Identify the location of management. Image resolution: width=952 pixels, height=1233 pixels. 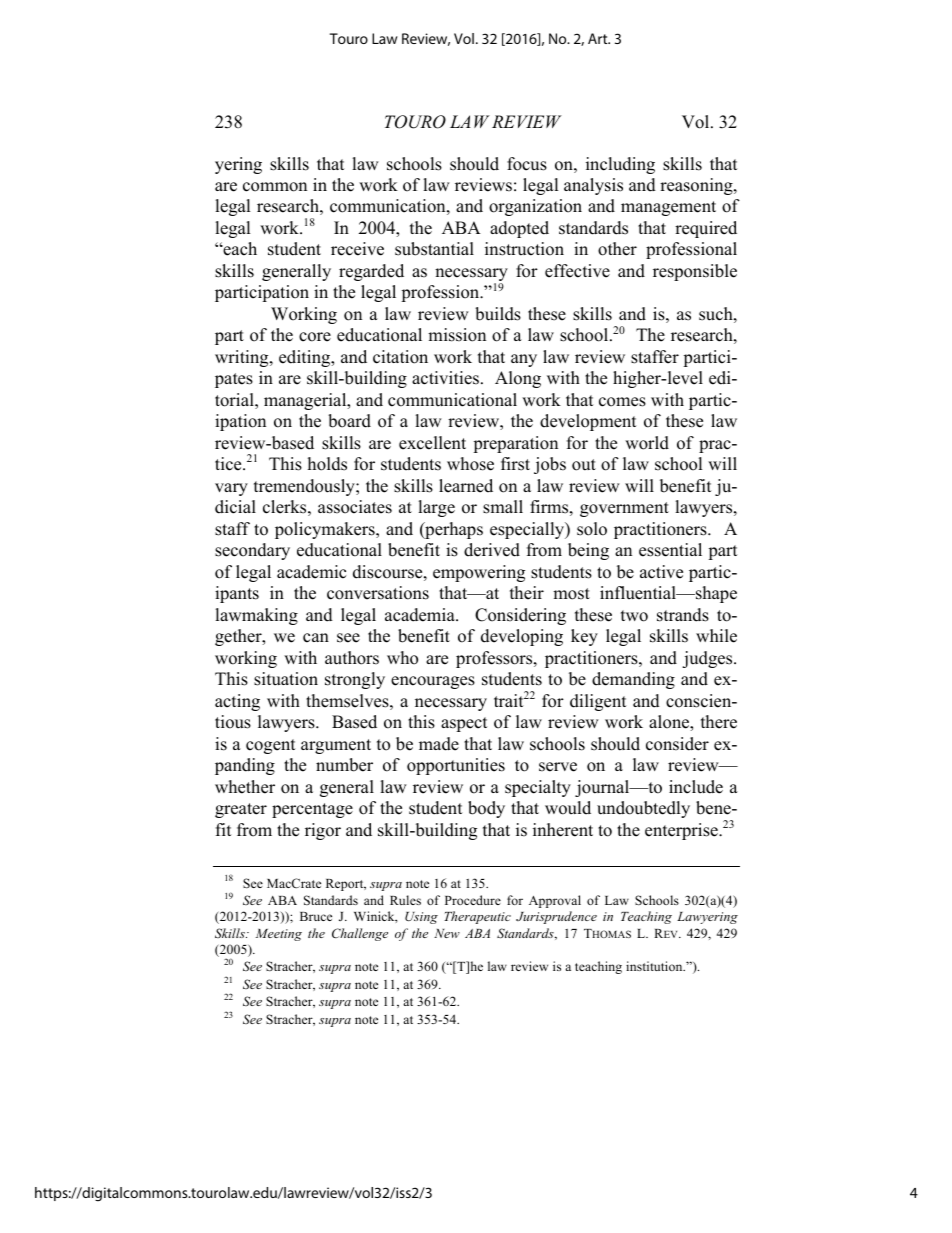
(668, 208).
